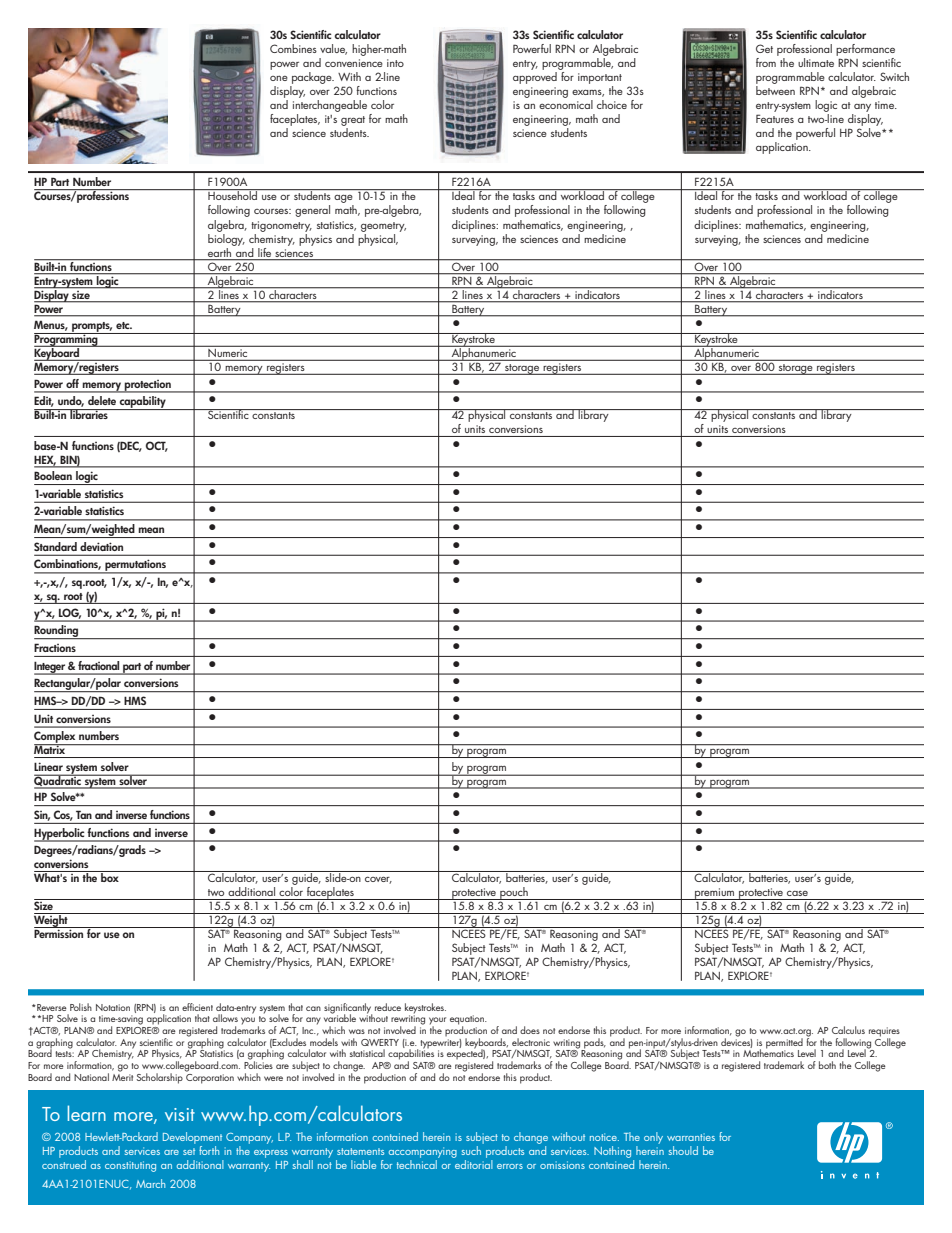  What do you see at coordinates (797, 893) in the page?
I see `case` at bounding box center [797, 893].
